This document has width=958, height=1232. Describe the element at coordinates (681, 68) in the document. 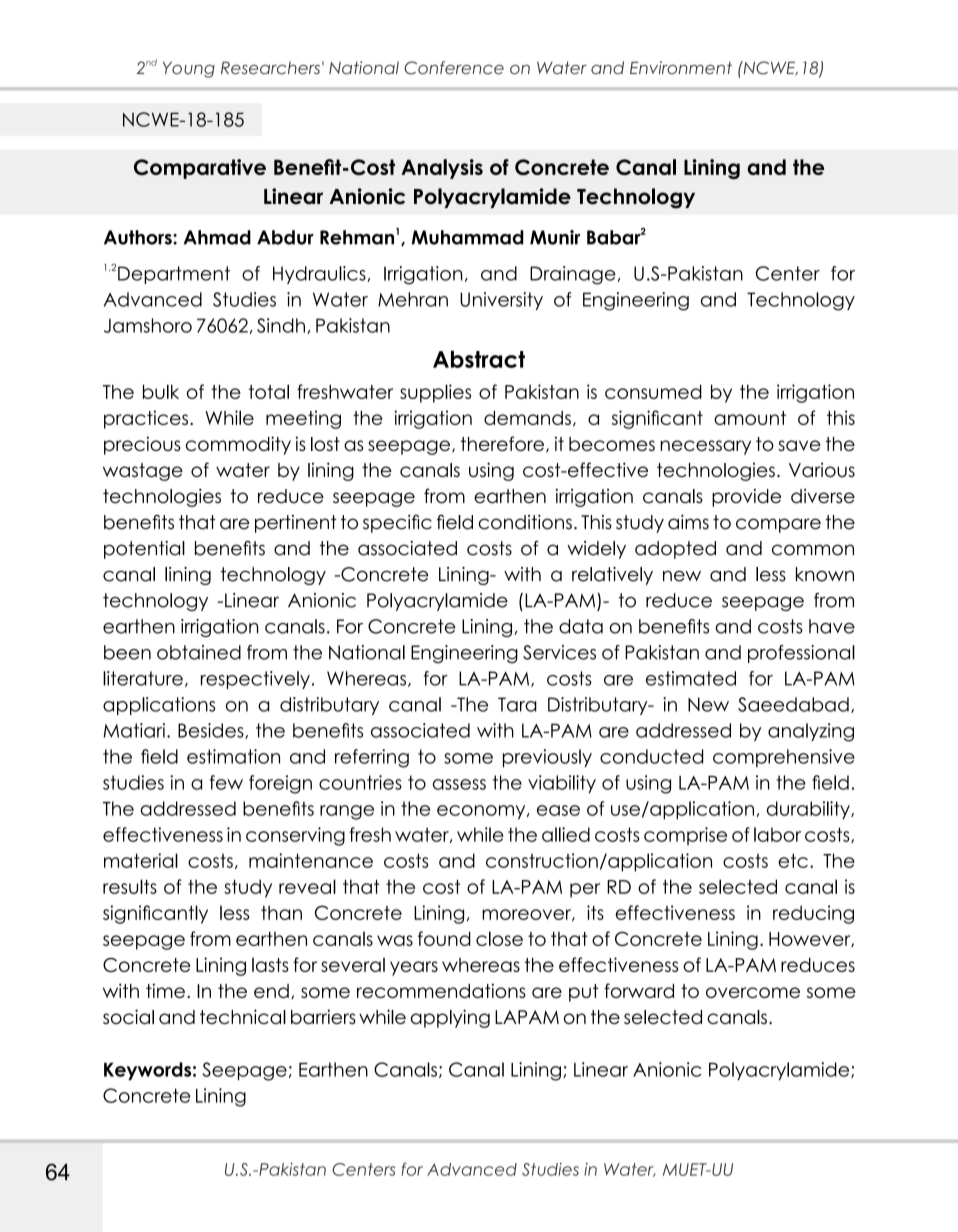

I see `Environment` at that location.
